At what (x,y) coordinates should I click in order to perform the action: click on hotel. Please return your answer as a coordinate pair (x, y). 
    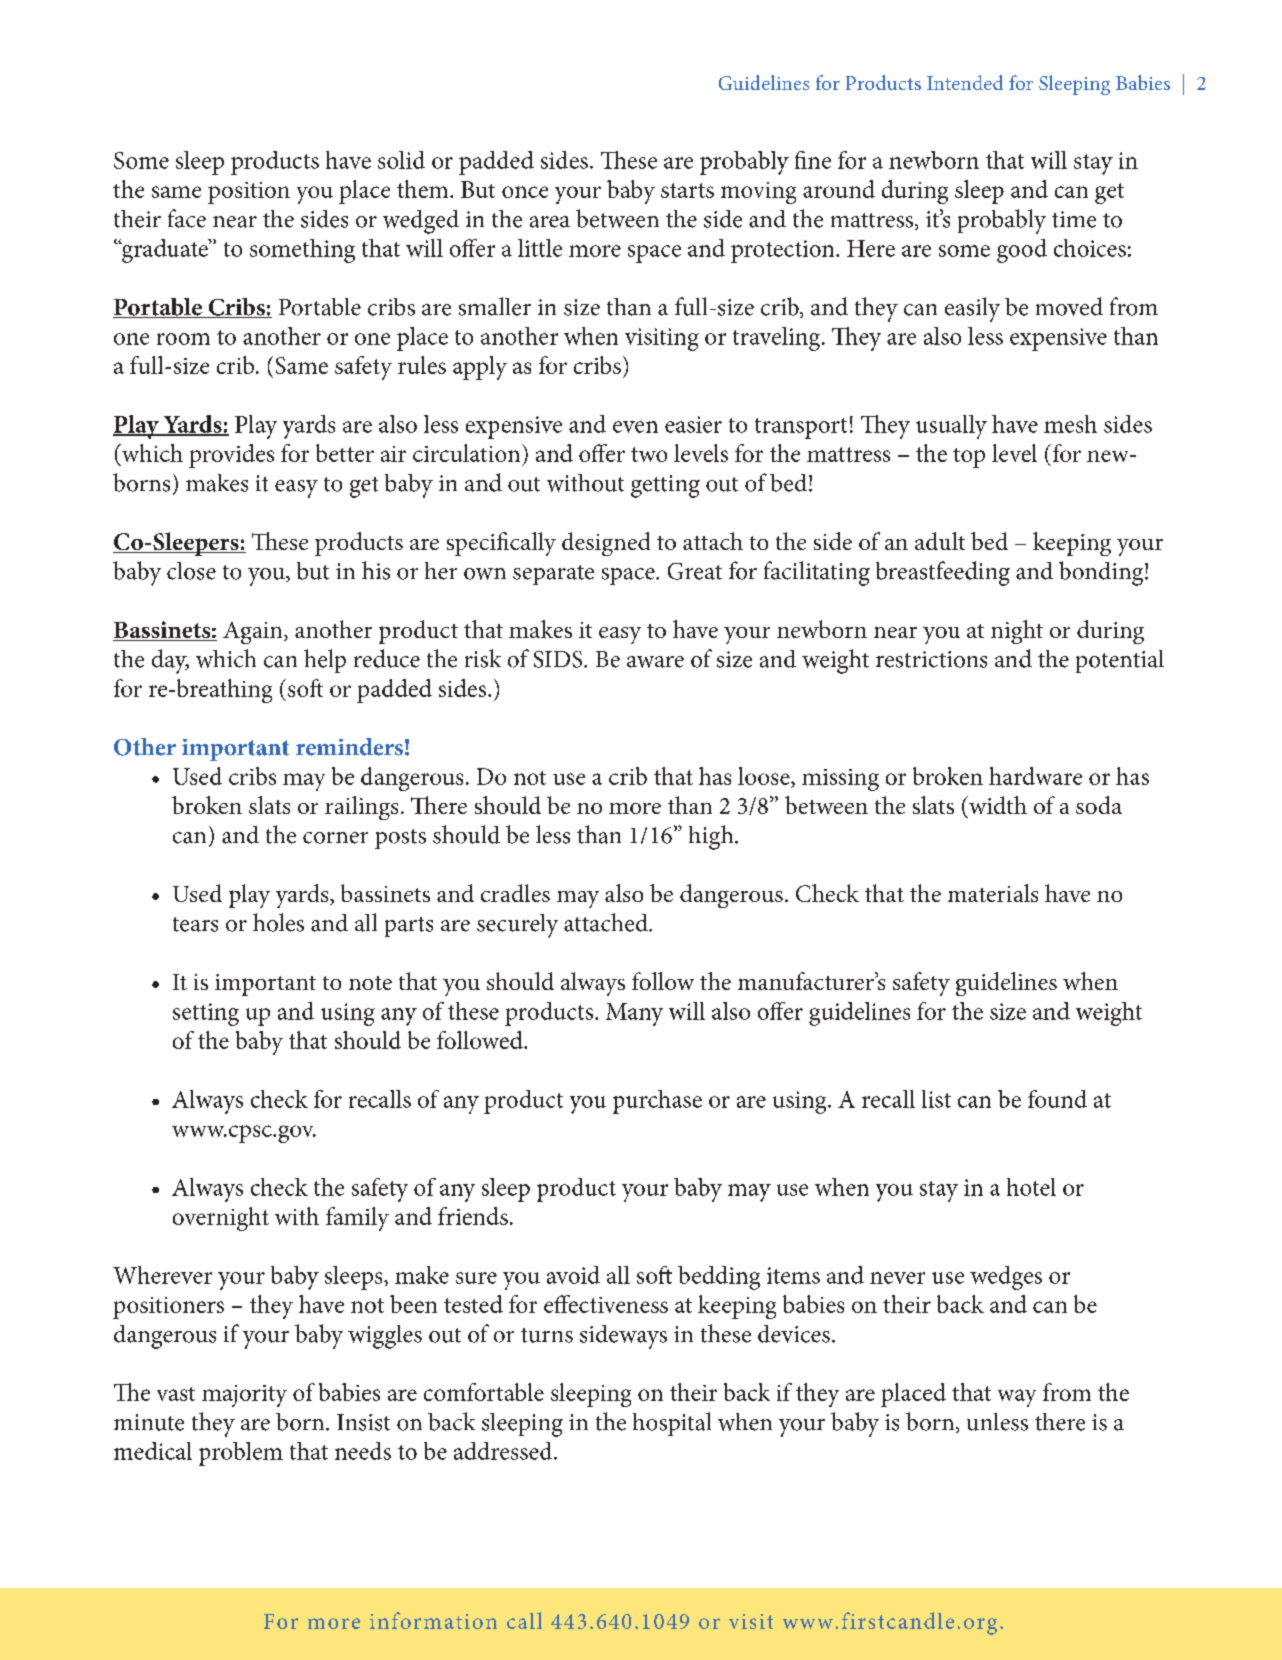
    Looking at the image, I should click on (1031, 1187).
